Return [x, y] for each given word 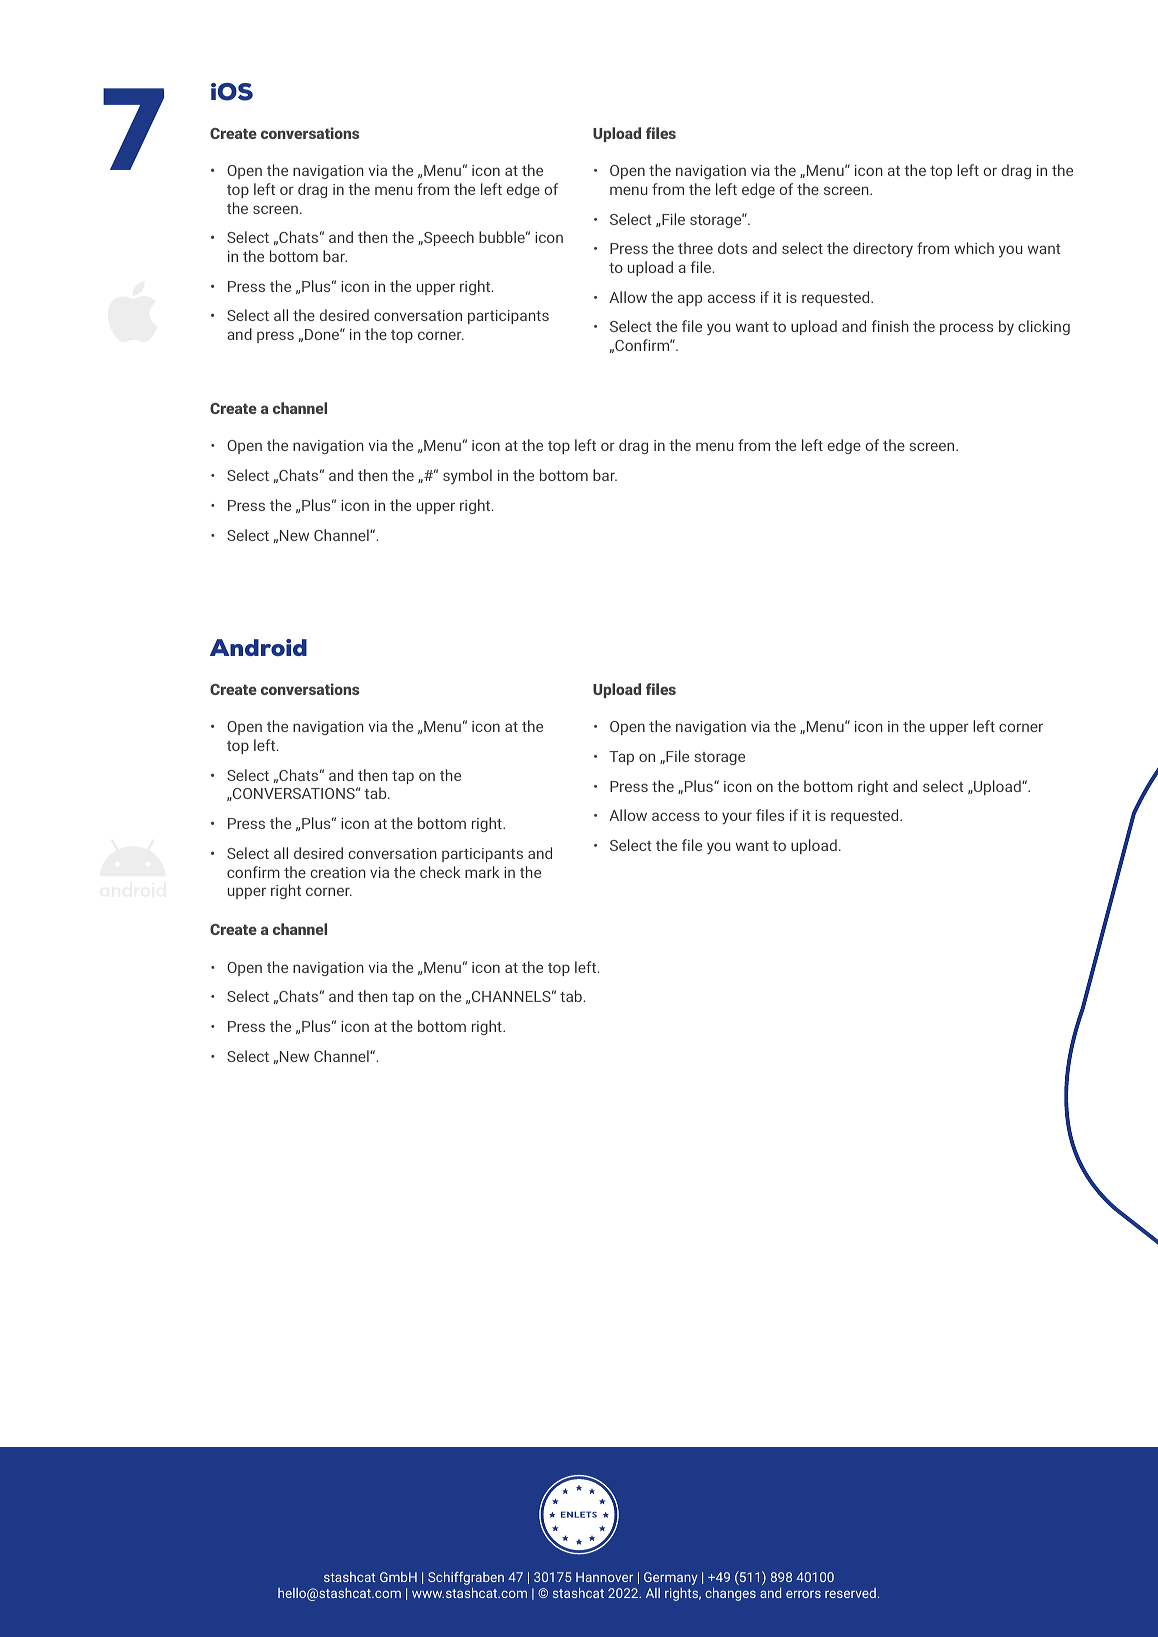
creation [338, 872]
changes [730, 1594]
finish [890, 326]
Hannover [604, 1577]
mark [482, 872]
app [690, 300]
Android [258, 647]
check [440, 872]
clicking [1044, 327]
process [966, 329]
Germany [671, 1578]
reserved [850, 1593]
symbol [467, 476]
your [737, 818]
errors [803, 1594]
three [695, 248]
